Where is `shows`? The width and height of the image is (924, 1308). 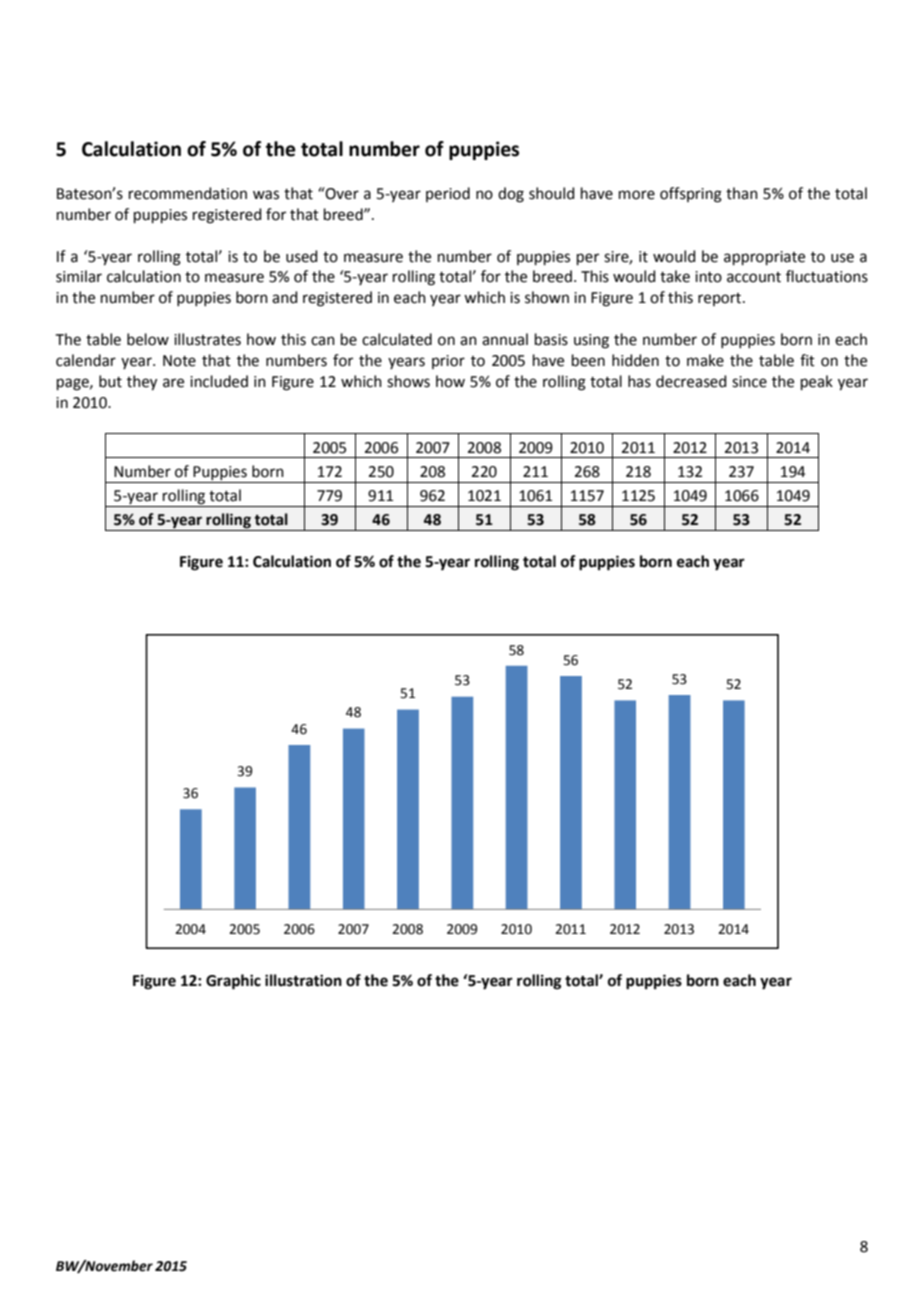 shows is located at coordinates (408, 381).
